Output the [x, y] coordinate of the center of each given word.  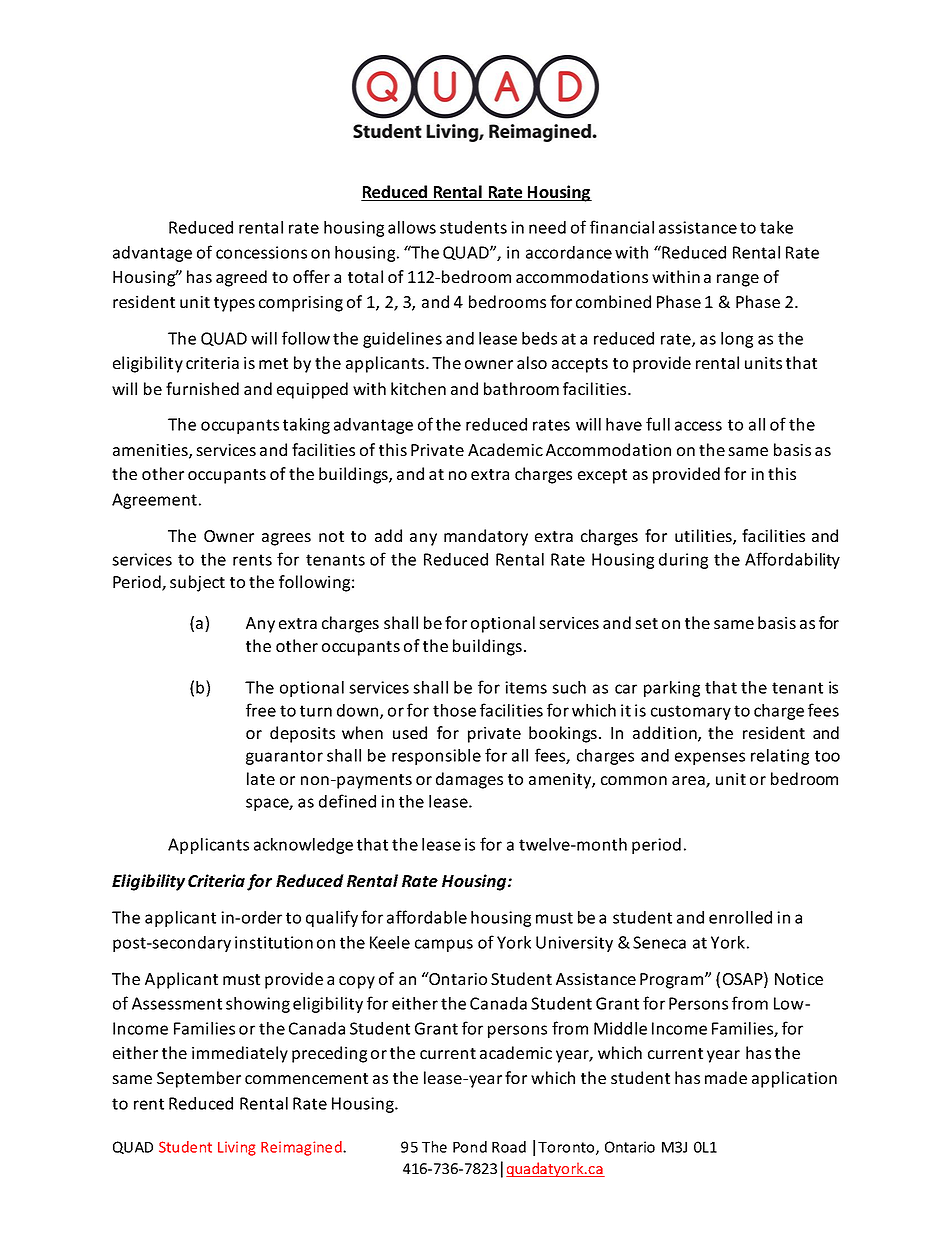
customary [691, 712]
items [526, 687]
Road [509, 1147]
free [261, 710]
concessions [261, 252]
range [738, 280]
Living [237, 1148]
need [547, 227]
